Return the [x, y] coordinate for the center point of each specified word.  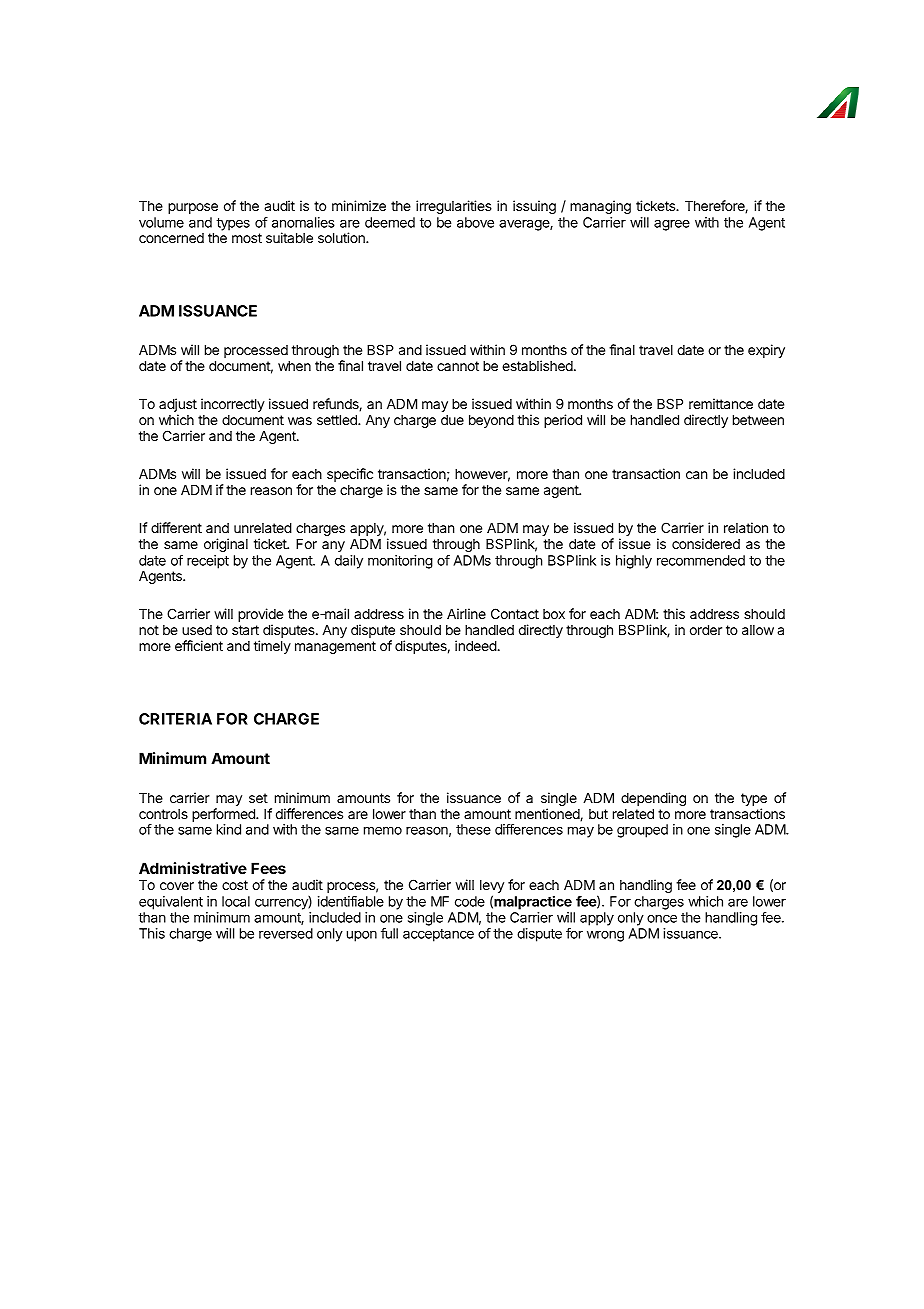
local [236, 901]
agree [672, 225]
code [470, 901]
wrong [605, 936]
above [475, 222]
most [247, 238]
